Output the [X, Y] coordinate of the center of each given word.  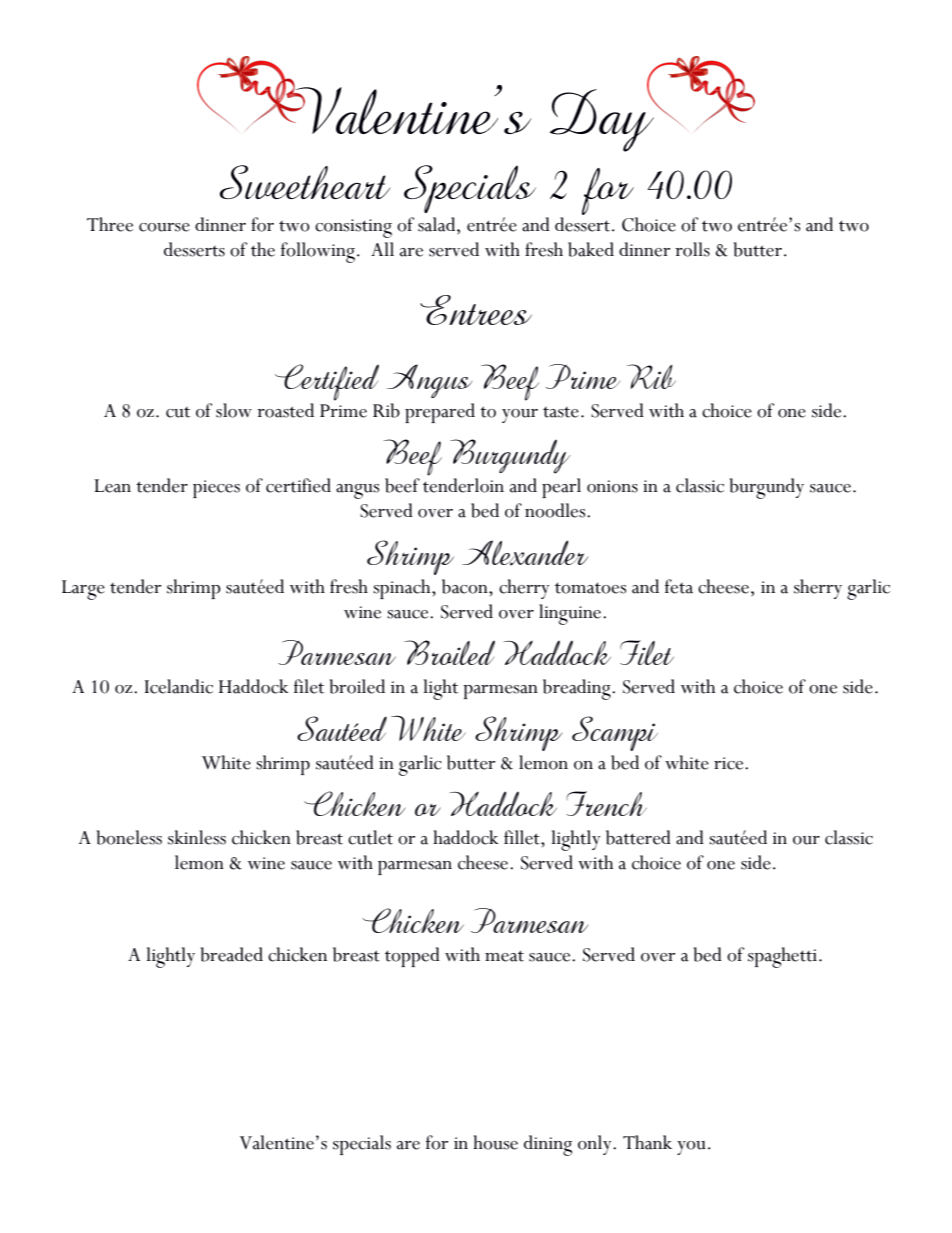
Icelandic [179, 686]
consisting [353, 228]
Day [603, 119]
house [495, 1142]
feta [679, 586]
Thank [647, 1142]
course [164, 227]
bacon [466, 586]
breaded [231, 954]
